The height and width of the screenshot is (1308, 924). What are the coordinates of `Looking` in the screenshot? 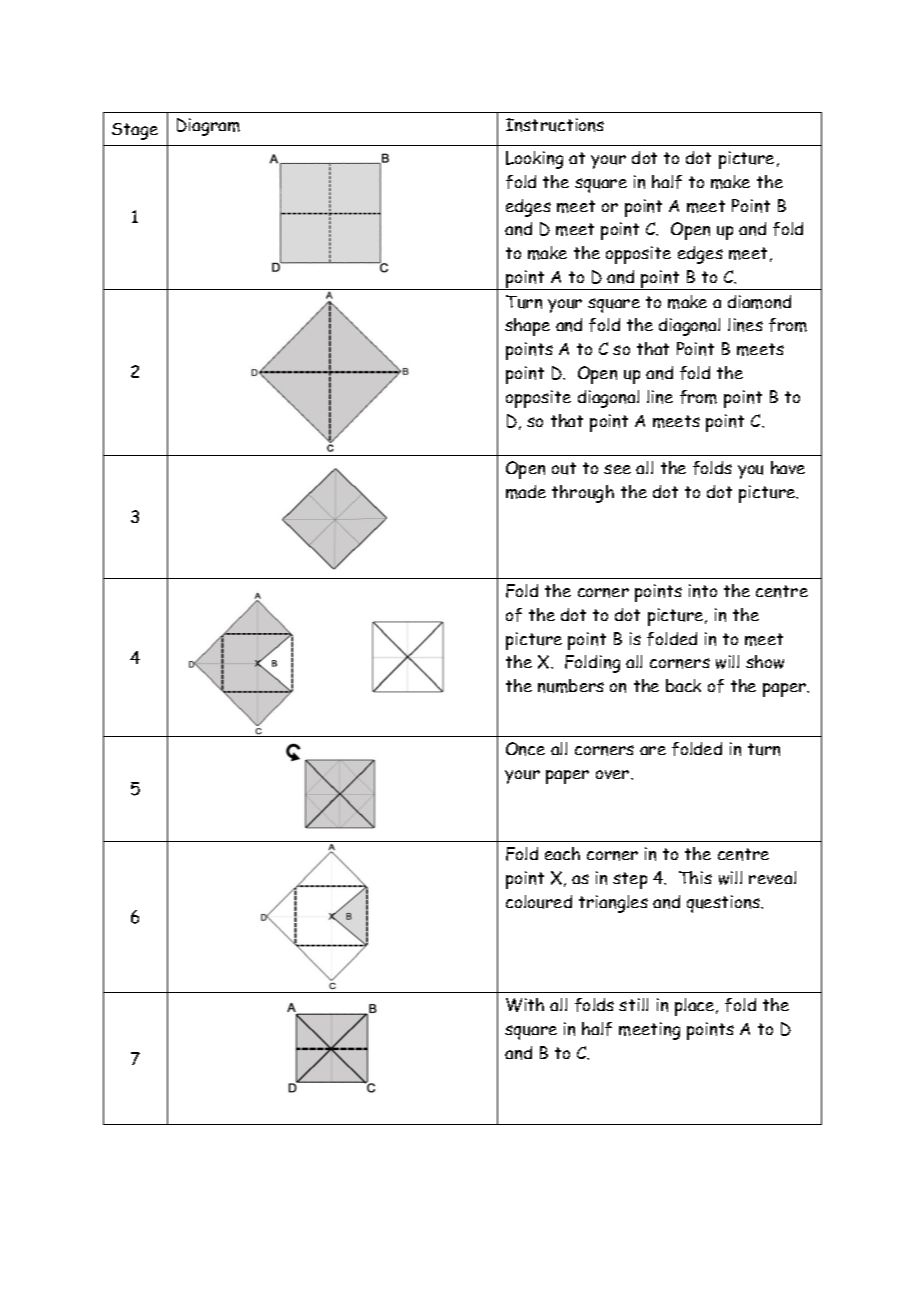 It's located at (534, 160).
